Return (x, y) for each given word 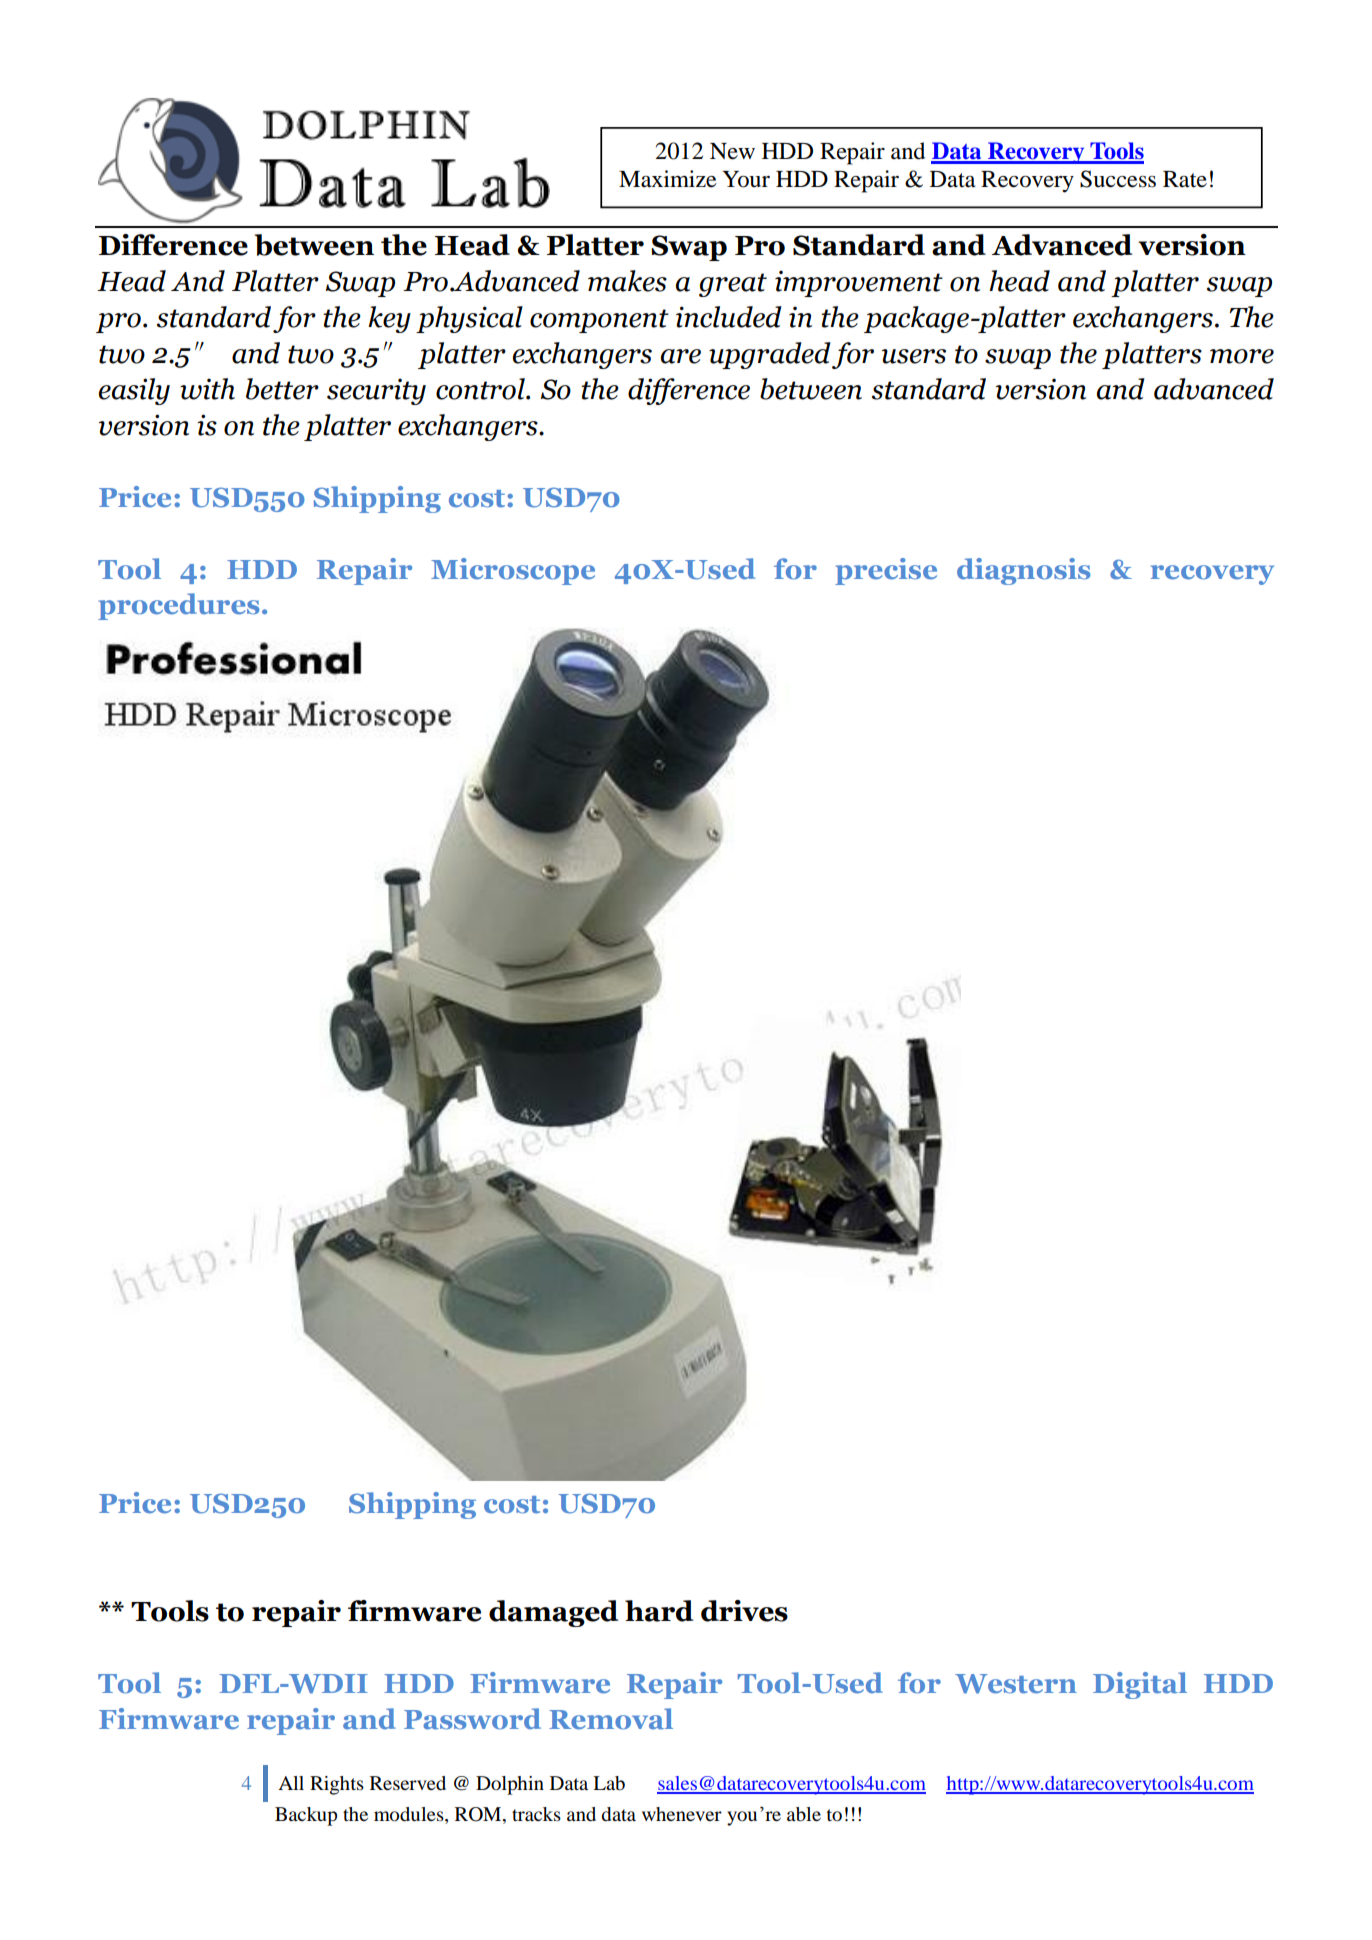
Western (1016, 1684)
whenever (682, 1814)
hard (659, 1611)
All (291, 1783)
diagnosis (1024, 571)
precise (886, 571)
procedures (179, 606)
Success (1118, 179)
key (389, 319)
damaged (553, 1613)
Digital (1140, 1685)
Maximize (668, 179)
